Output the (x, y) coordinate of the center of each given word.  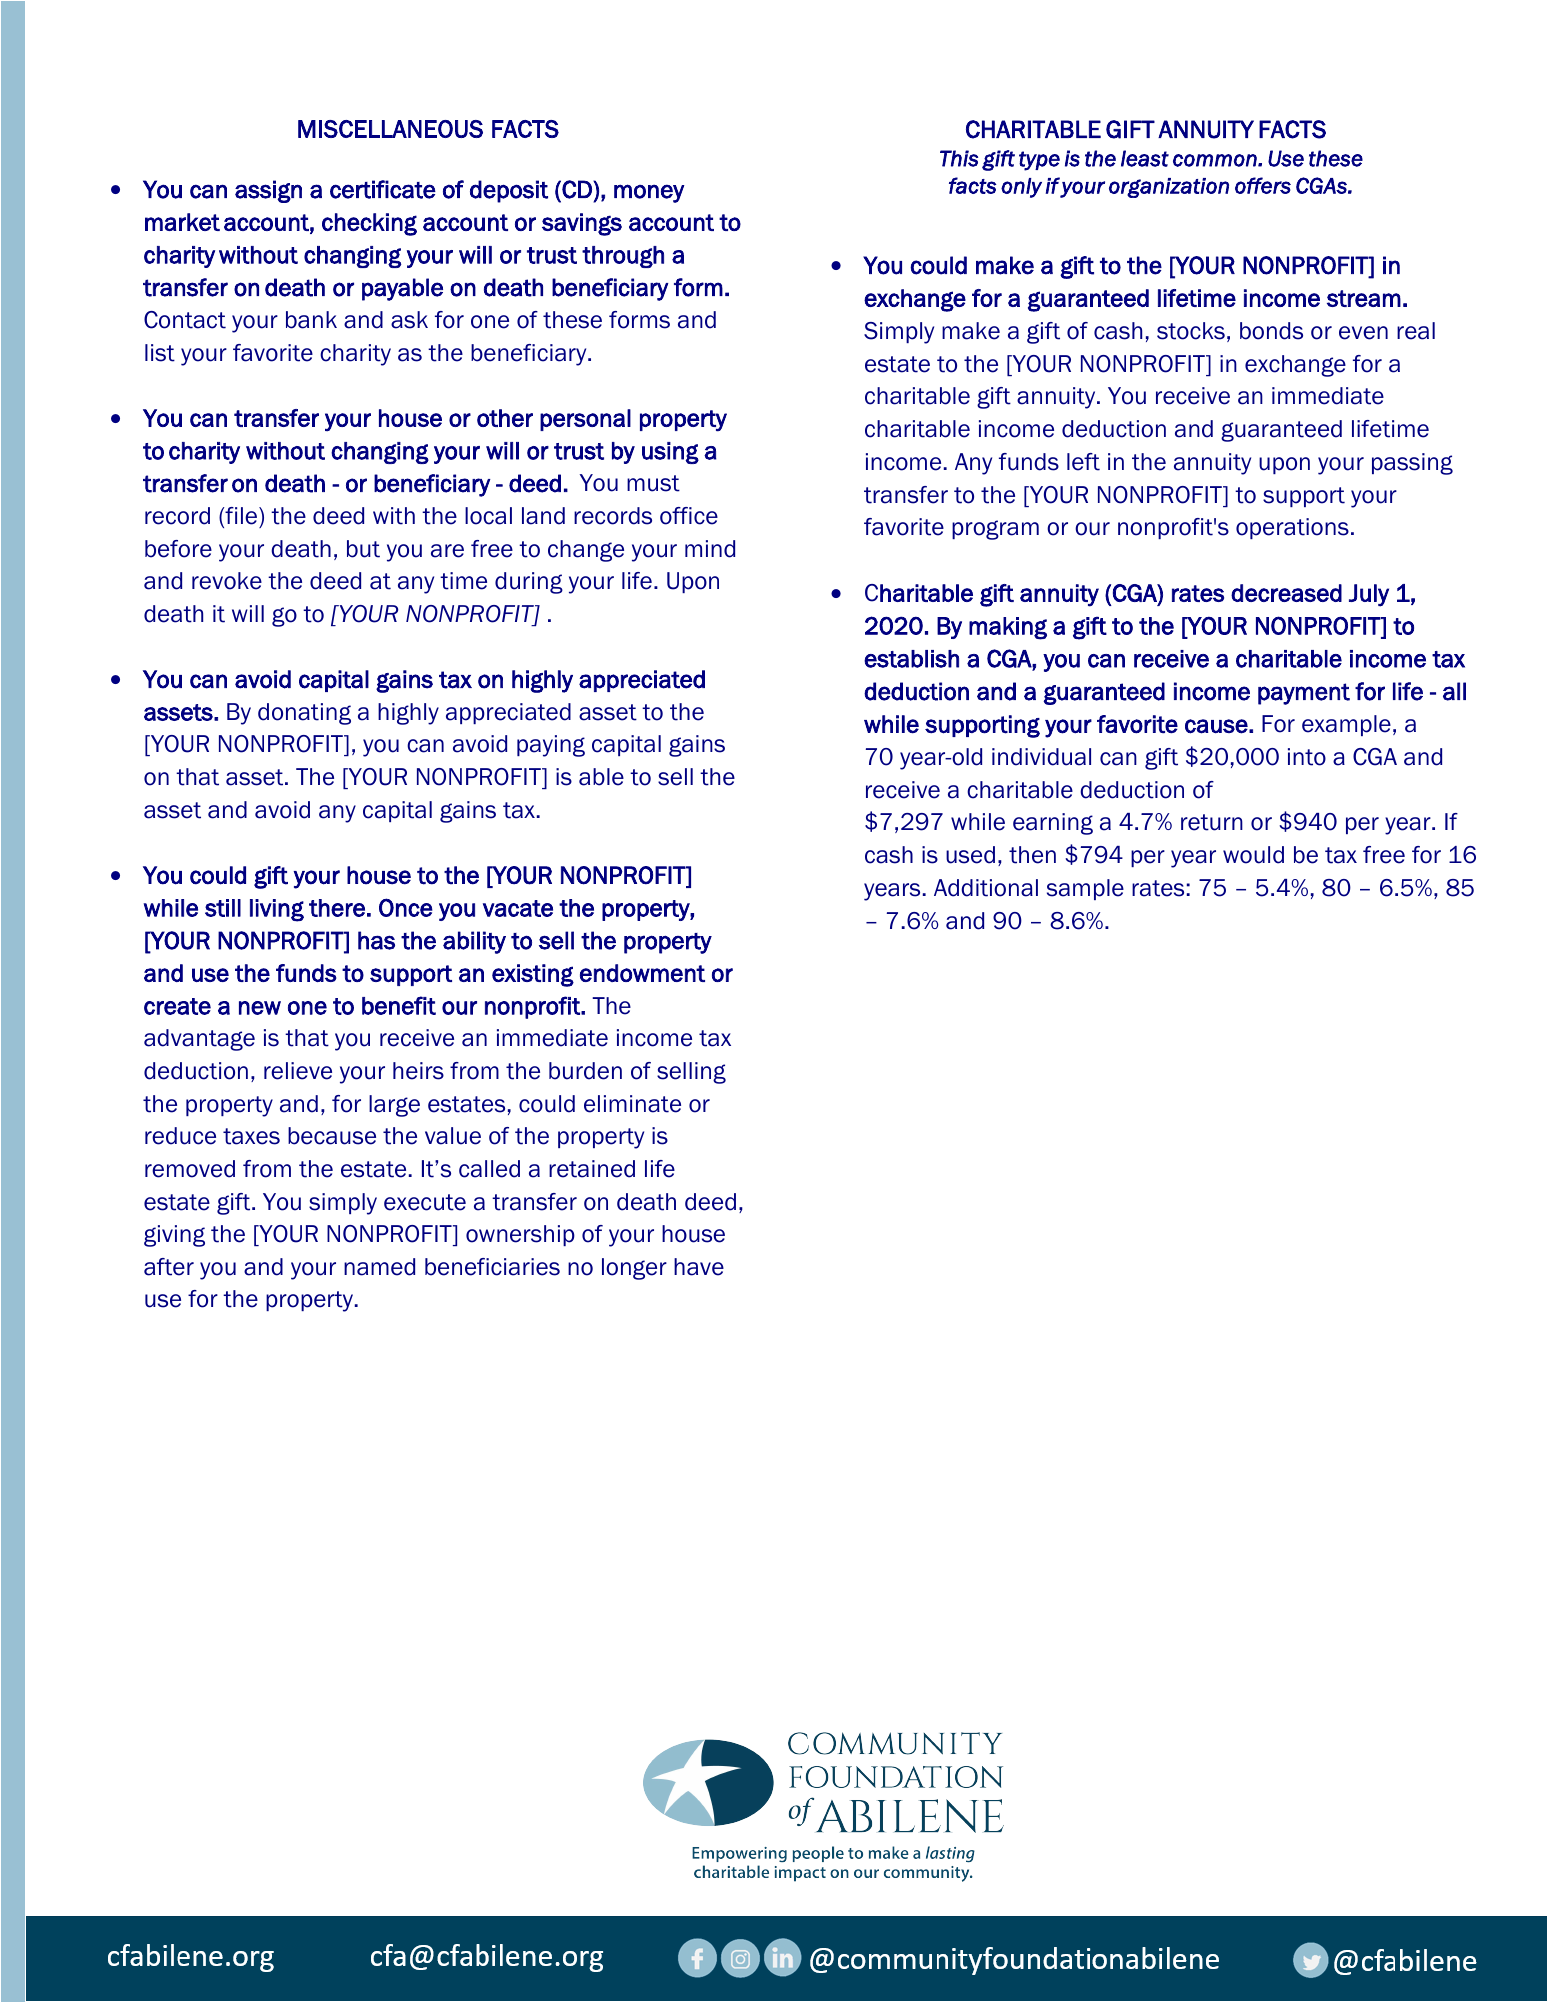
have (699, 1267)
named (379, 1267)
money (649, 193)
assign (268, 191)
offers (1263, 185)
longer (634, 1269)
